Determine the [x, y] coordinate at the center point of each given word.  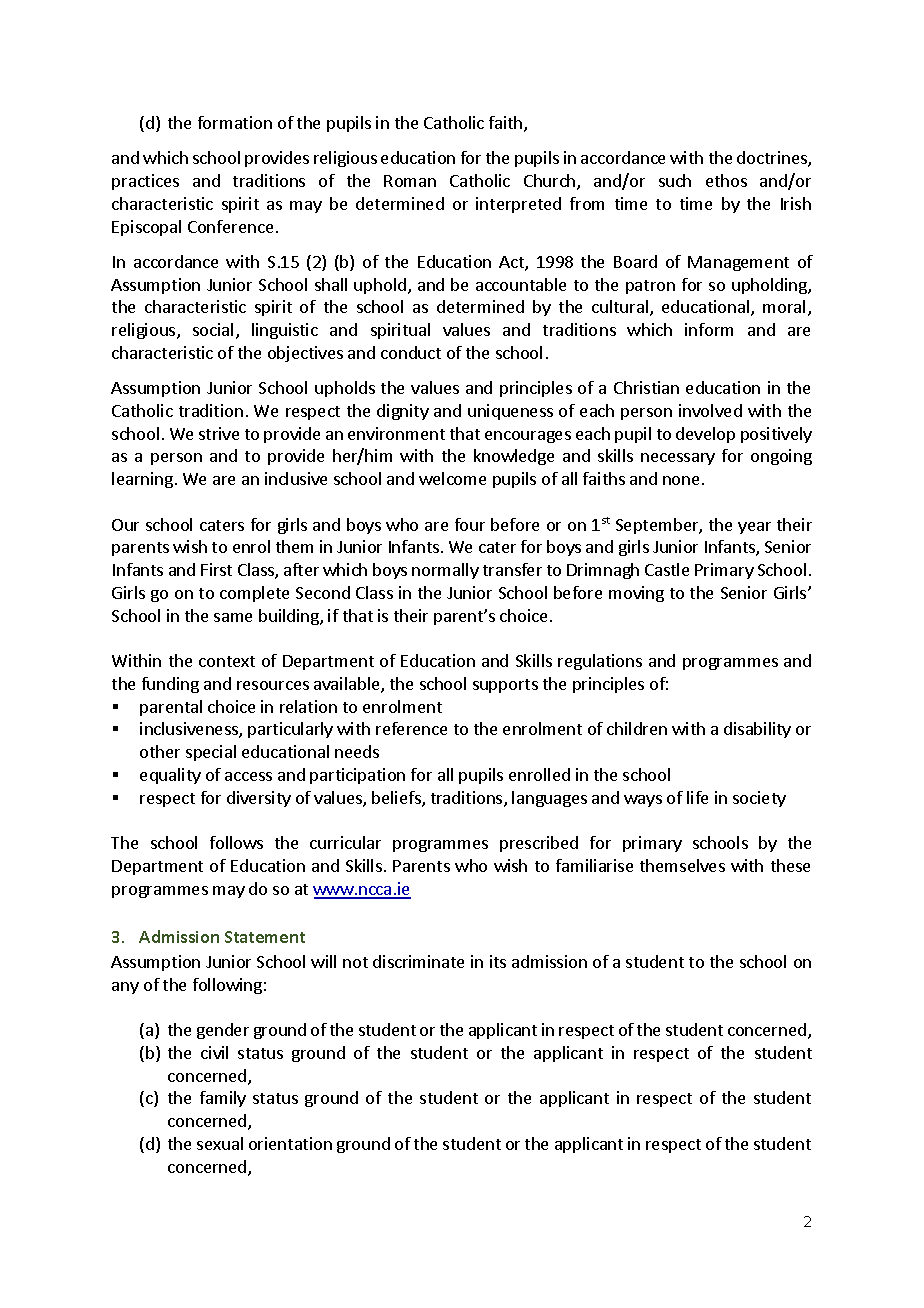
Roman [410, 181]
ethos [726, 180]
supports [505, 686]
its [498, 961]
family [223, 1099]
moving [636, 594]
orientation [290, 1143]
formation [235, 122]
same [233, 617]
